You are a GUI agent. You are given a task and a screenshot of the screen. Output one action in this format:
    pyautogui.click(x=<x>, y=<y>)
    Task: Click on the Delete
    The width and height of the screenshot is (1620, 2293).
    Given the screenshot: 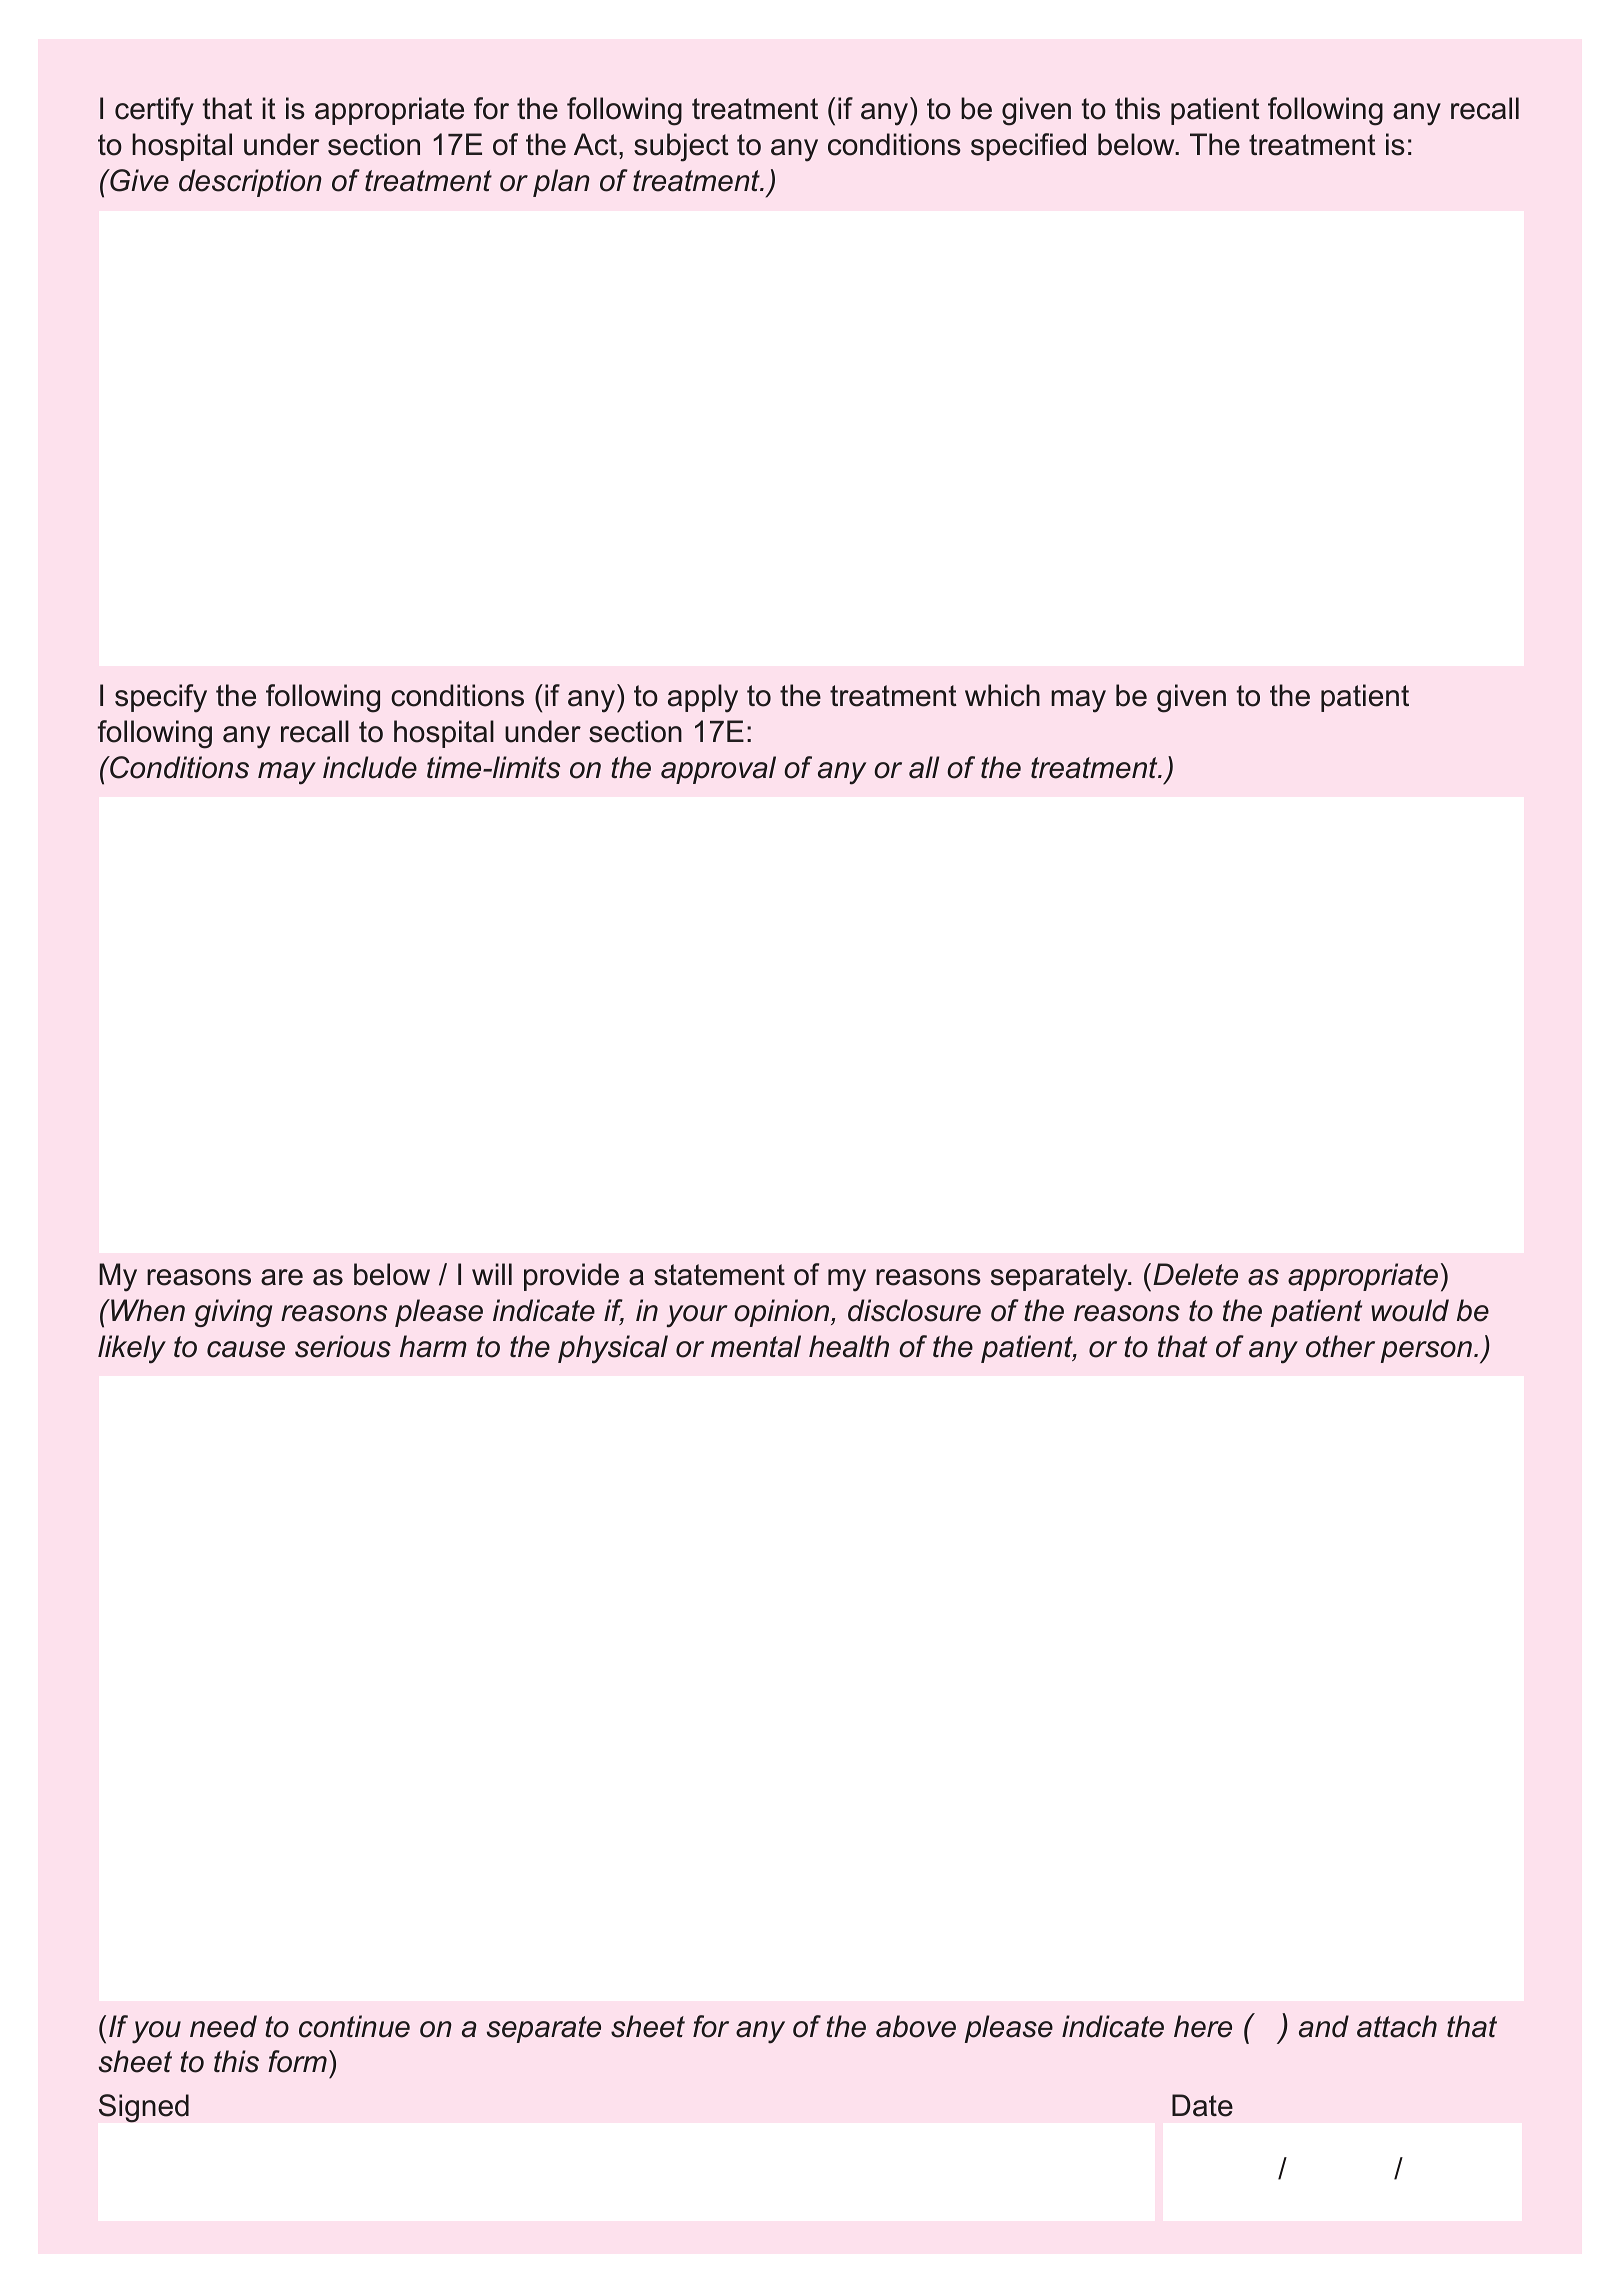 What is the action you would take?
    pyautogui.click(x=1195, y=1274)
